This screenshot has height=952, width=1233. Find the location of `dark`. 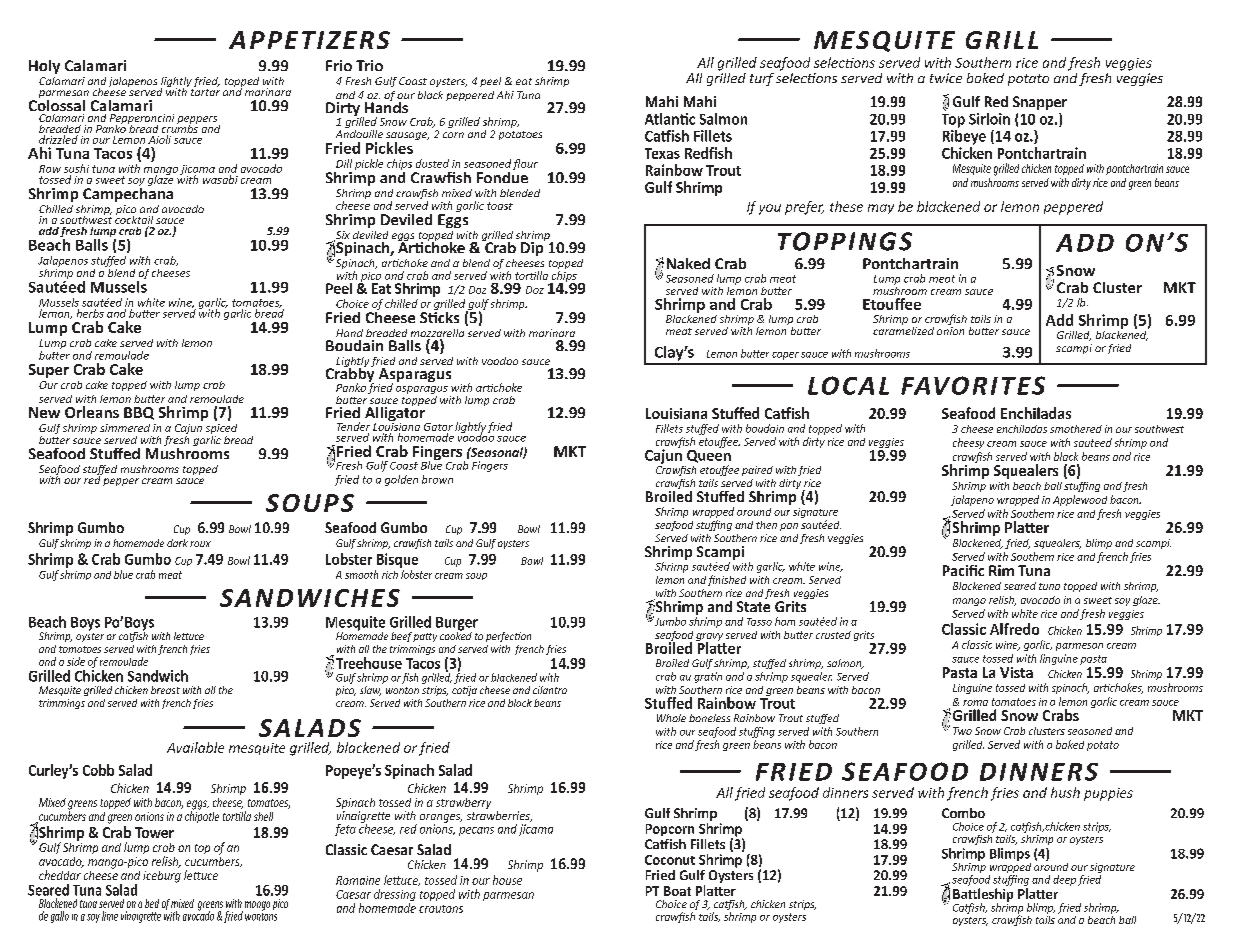

dark is located at coordinates (177, 543).
